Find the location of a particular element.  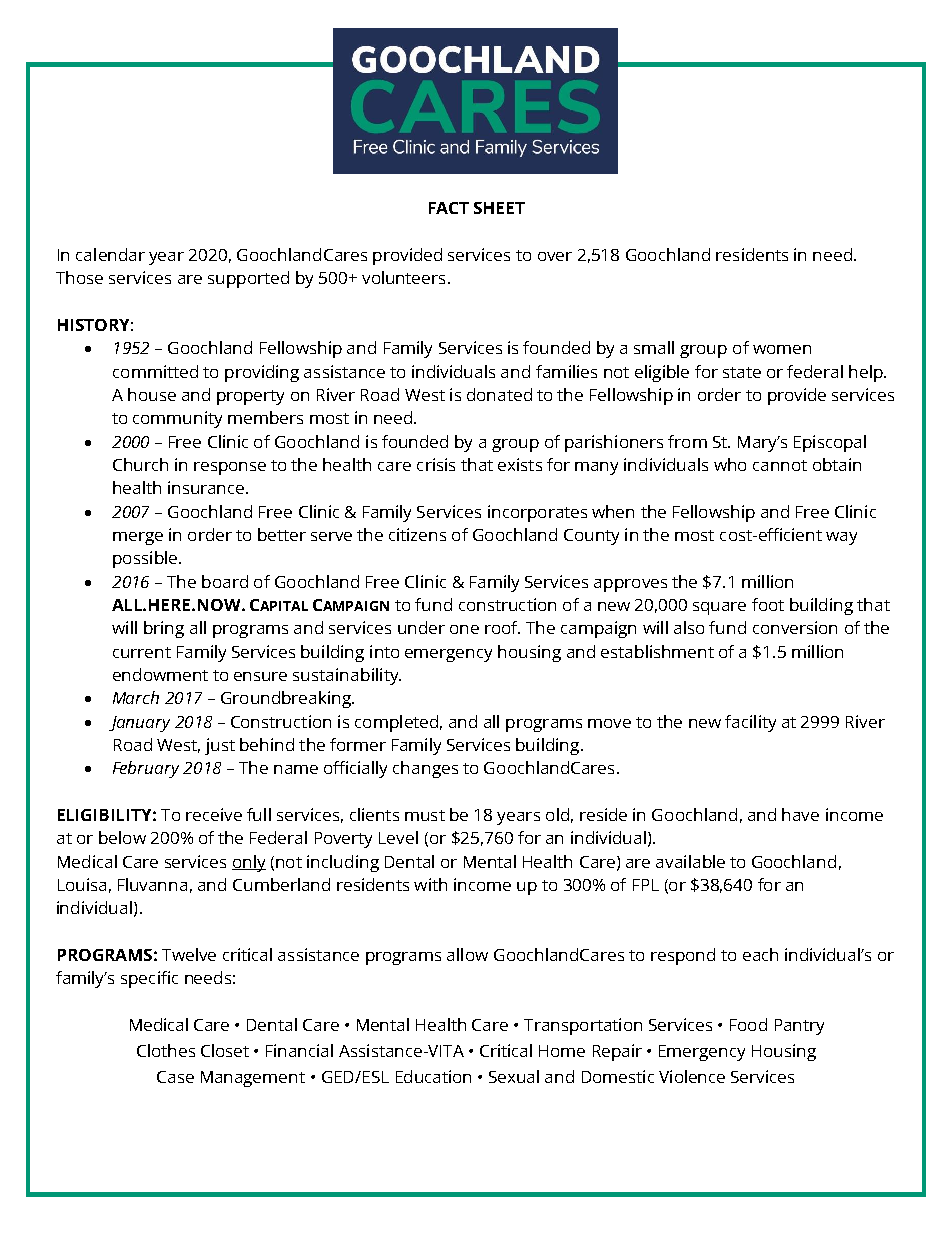

Education is located at coordinates (433, 1076).
